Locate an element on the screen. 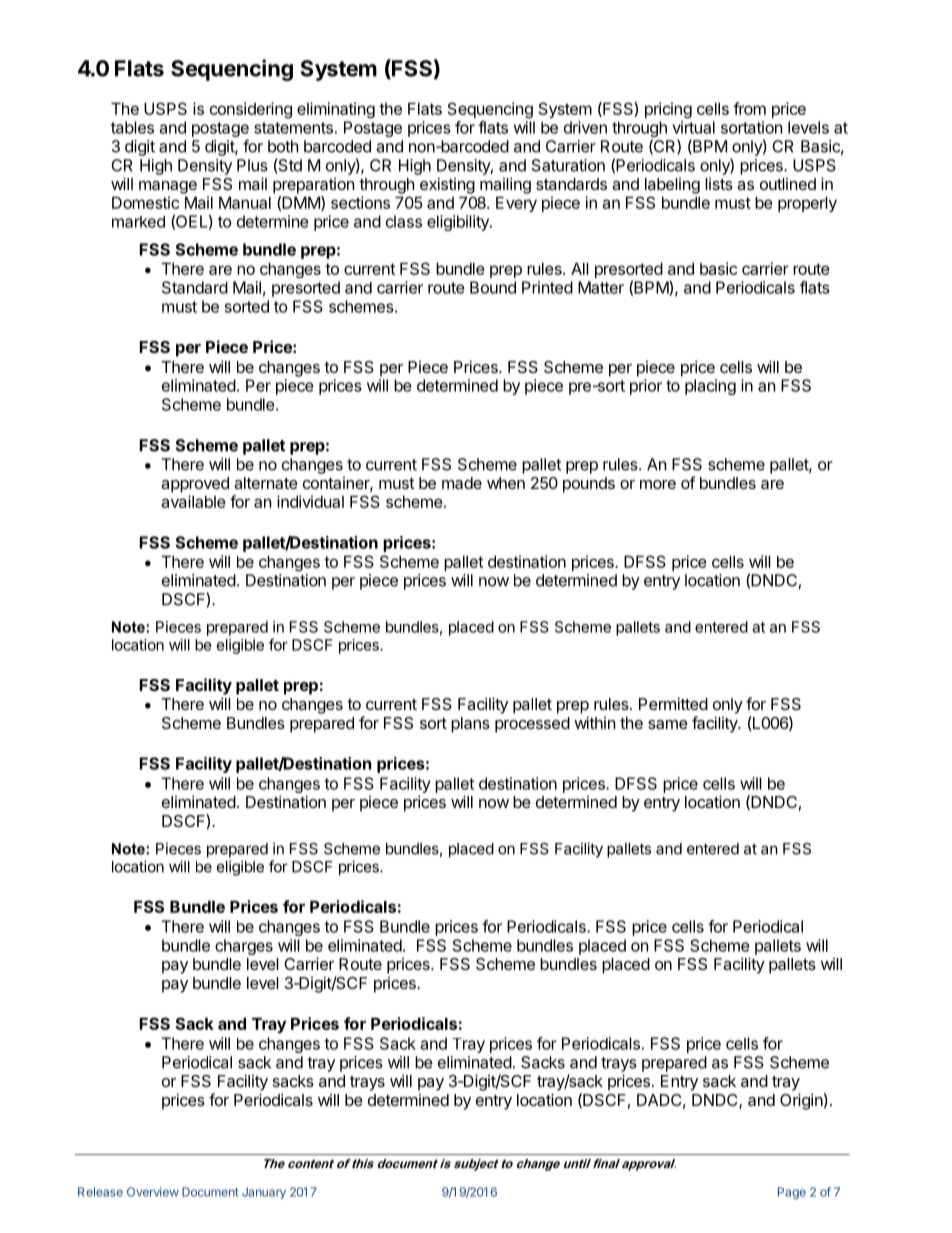  available is located at coordinates (193, 501).
